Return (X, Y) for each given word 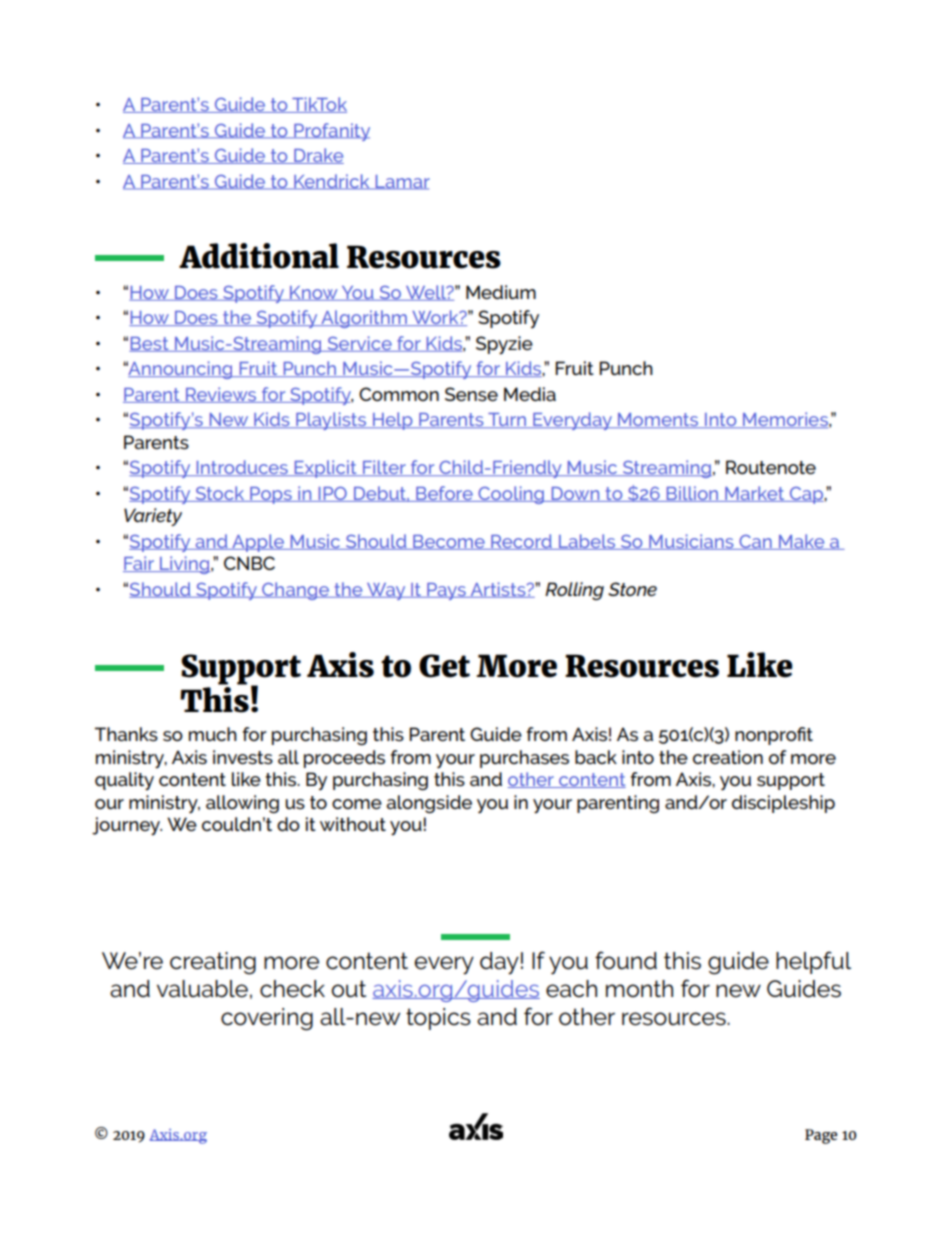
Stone (632, 589)
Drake (318, 156)
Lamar (401, 182)
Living (185, 565)
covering (267, 1019)
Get (444, 666)
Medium (501, 292)
